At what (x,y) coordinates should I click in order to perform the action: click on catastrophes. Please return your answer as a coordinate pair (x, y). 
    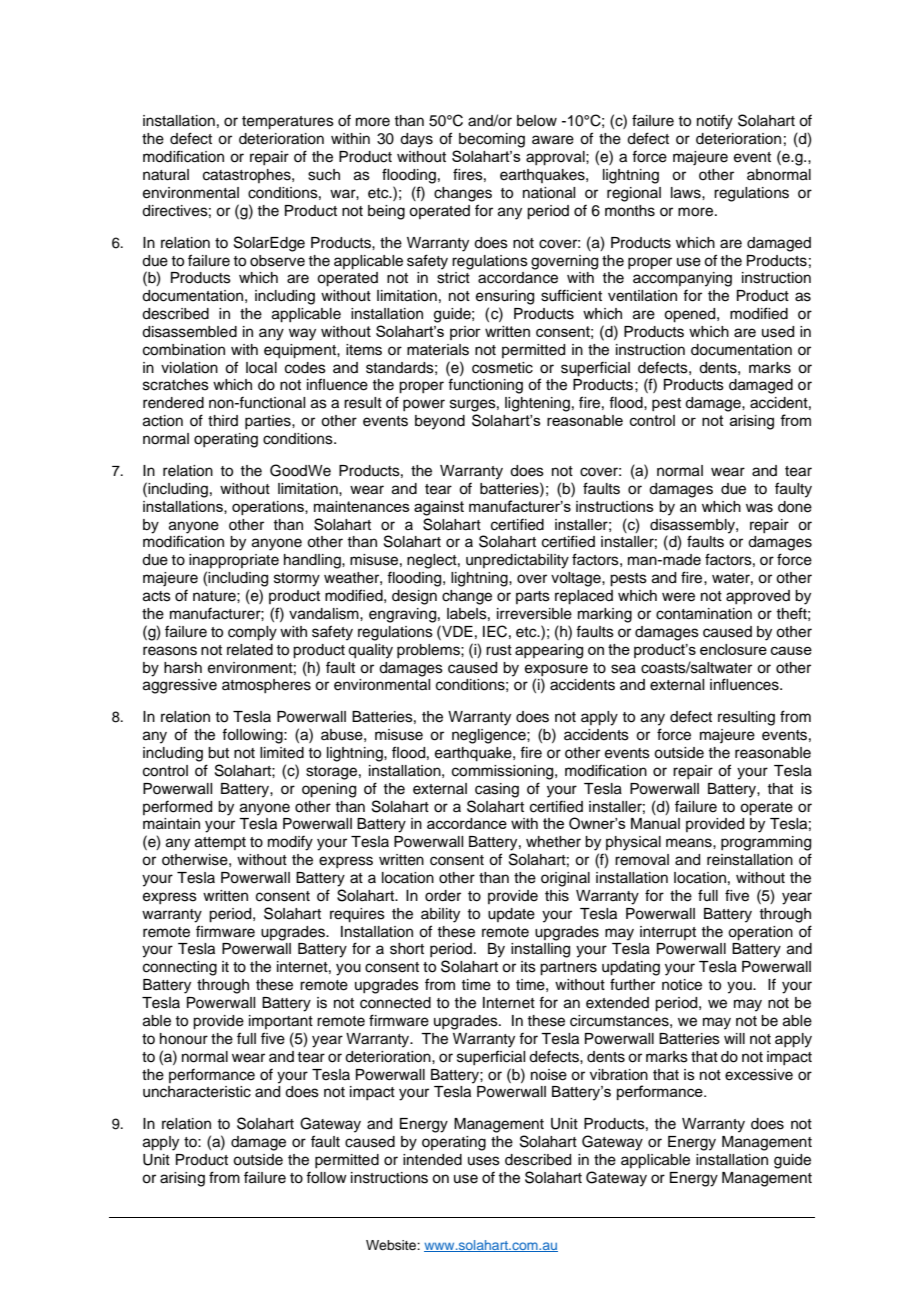
    Looking at the image, I should click on (248, 176).
